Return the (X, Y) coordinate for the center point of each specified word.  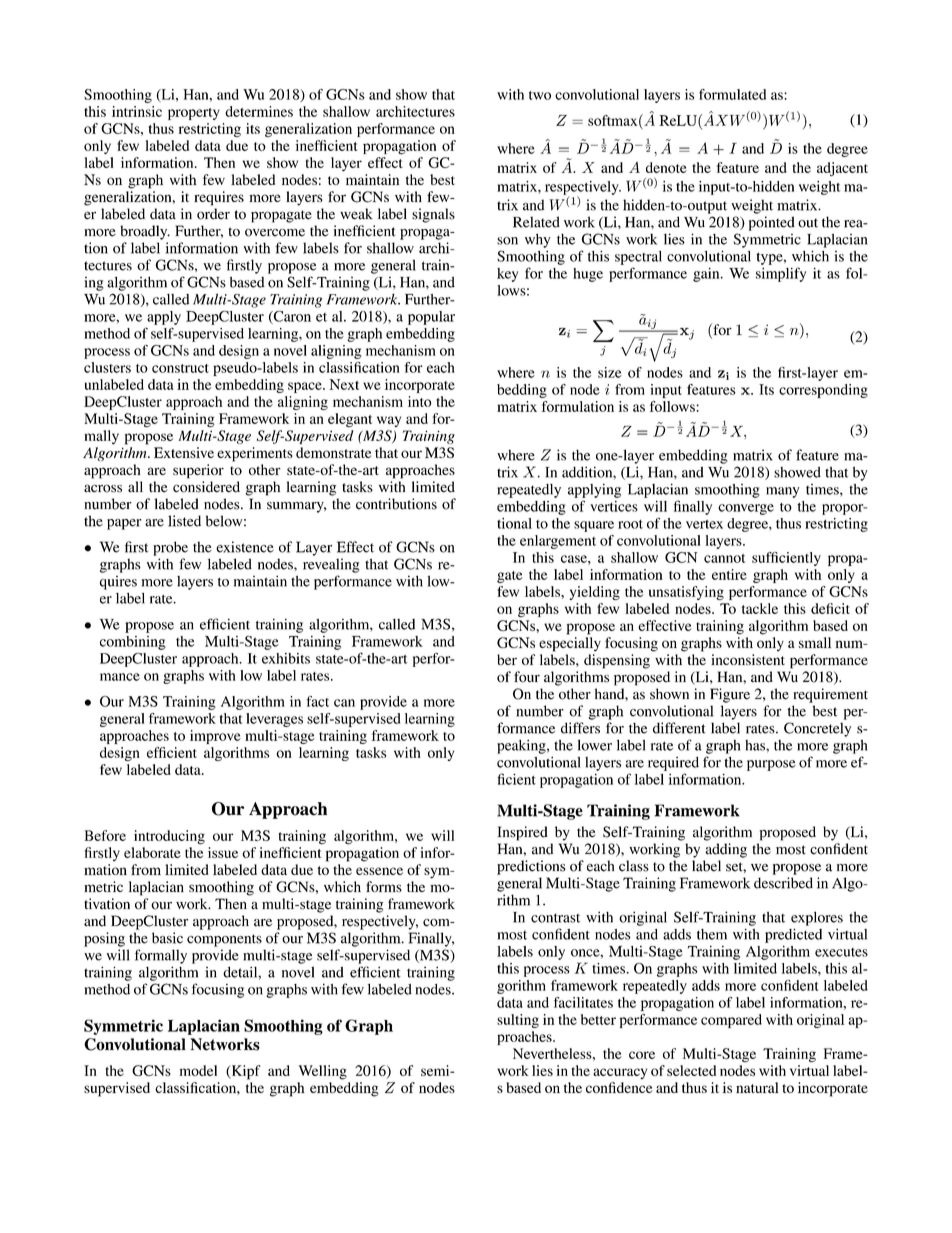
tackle (760, 608)
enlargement (558, 542)
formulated (732, 94)
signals (433, 215)
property (194, 114)
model (198, 1070)
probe (170, 548)
